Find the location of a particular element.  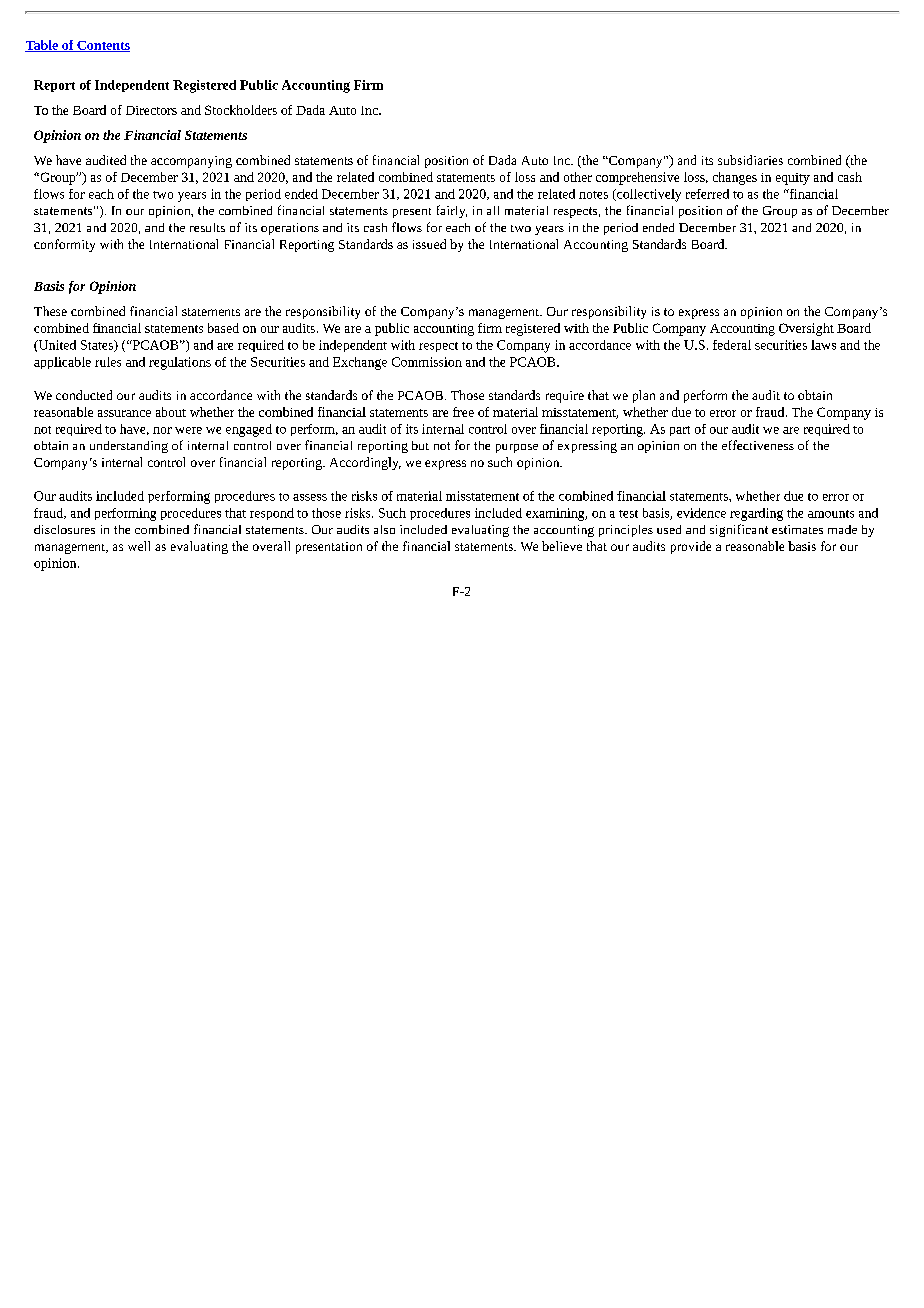

conformity is located at coordinates (64, 245).
